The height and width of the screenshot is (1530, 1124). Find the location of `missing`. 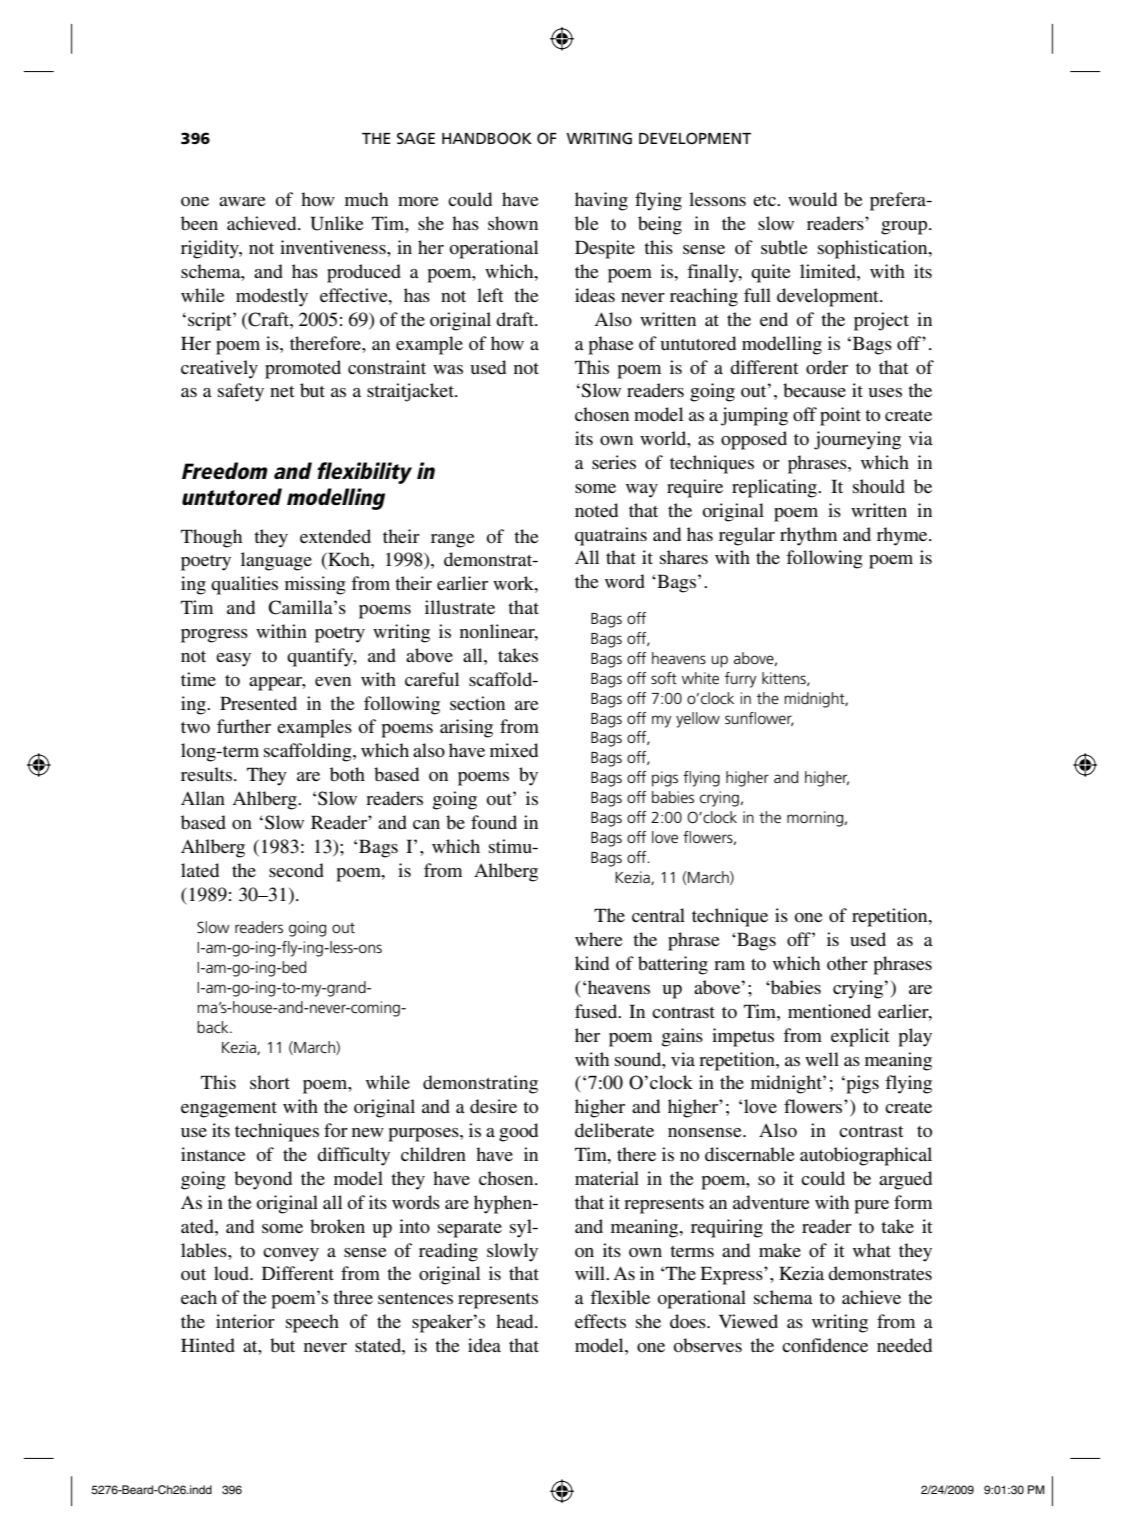

missing is located at coordinates (315, 585).
